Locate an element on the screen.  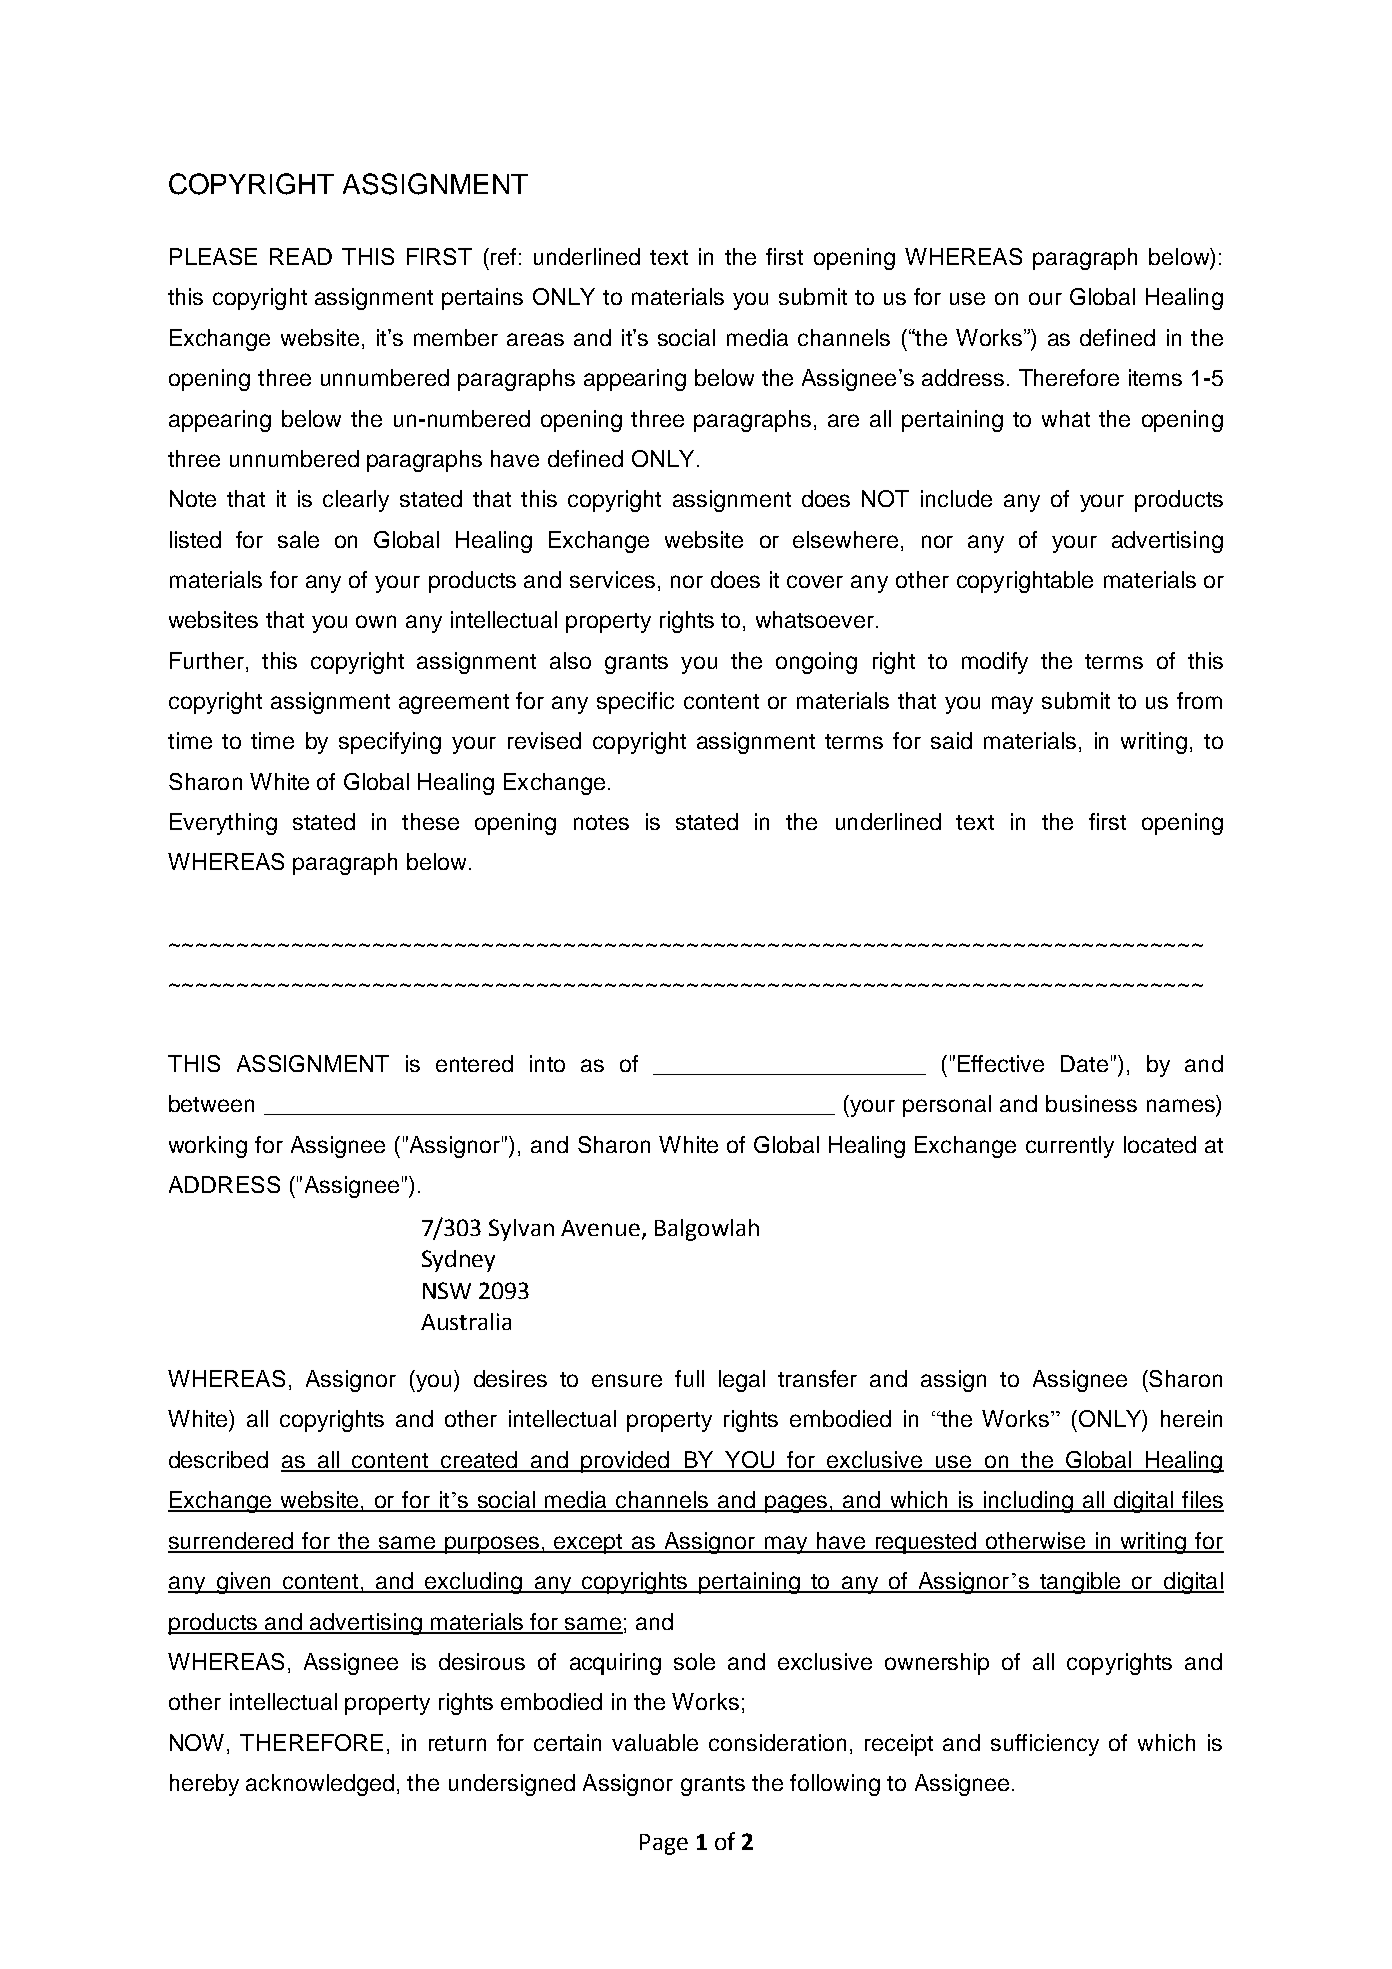
modify is located at coordinates (995, 663).
